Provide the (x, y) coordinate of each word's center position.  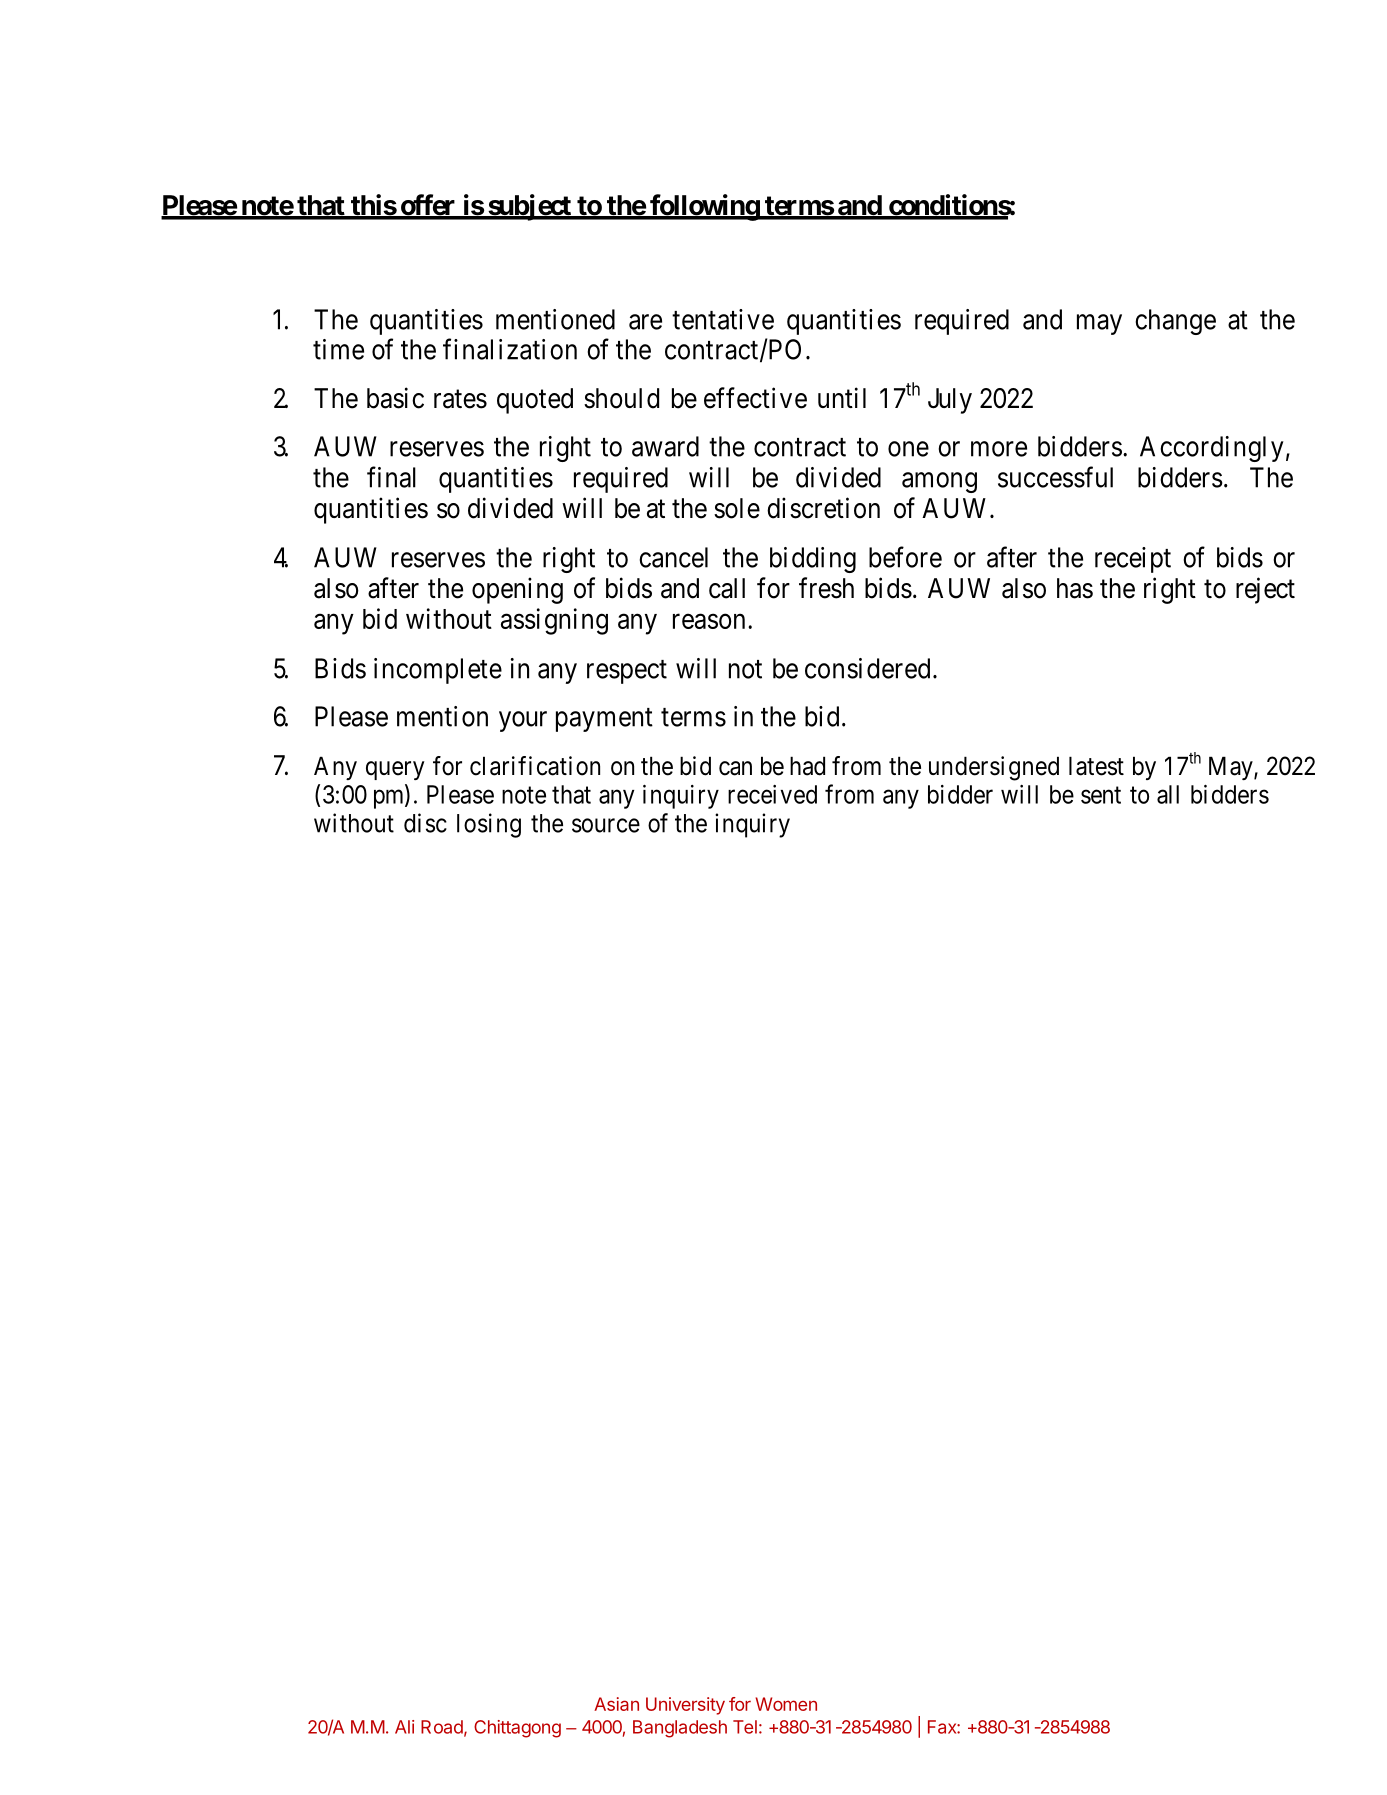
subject (529, 207)
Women (786, 1704)
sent (1101, 795)
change (1175, 322)
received (772, 794)
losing (489, 825)
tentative (723, 319)
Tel (745, 1727)
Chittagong (517, 1729)
